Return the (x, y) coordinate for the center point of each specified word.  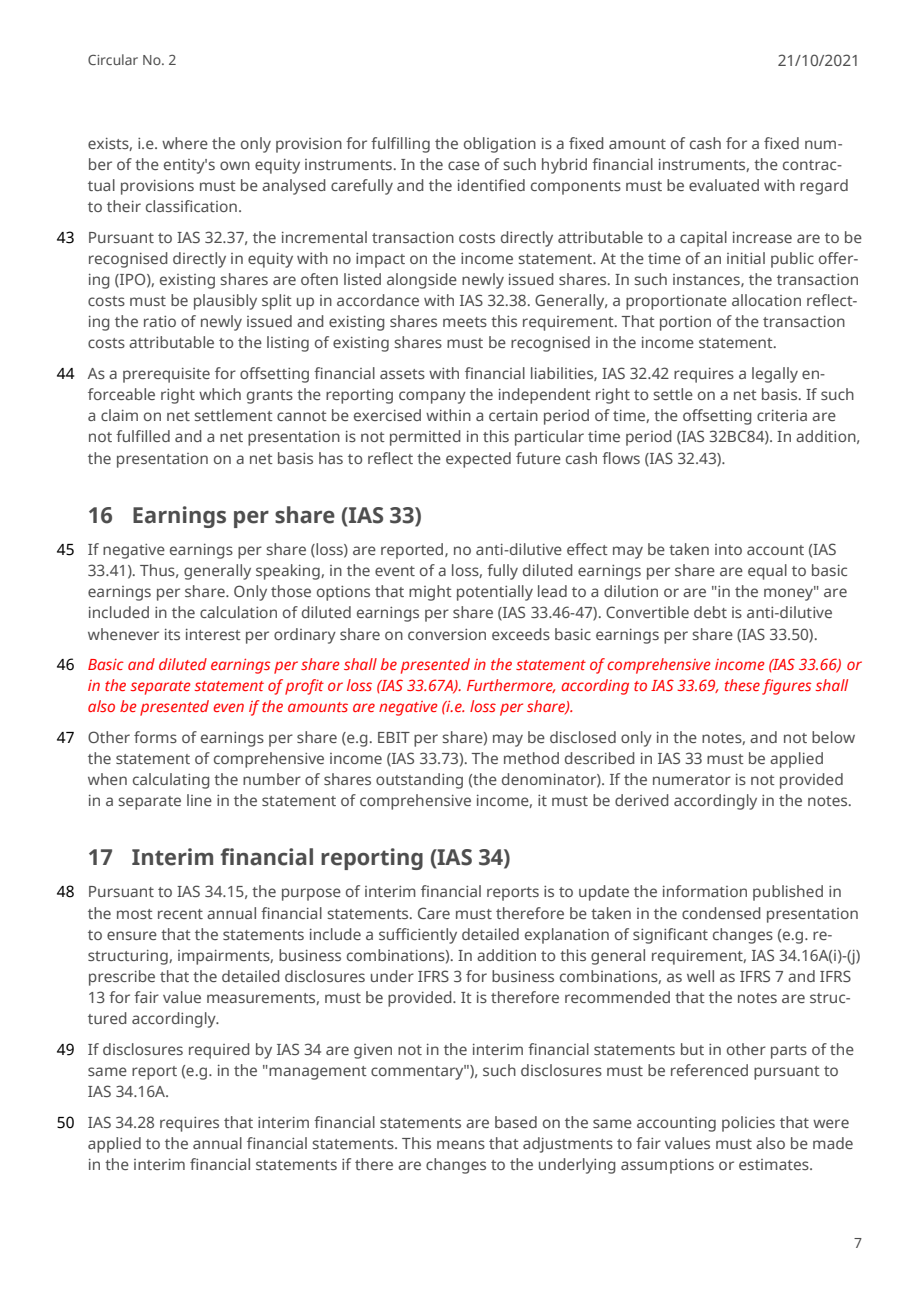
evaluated (724, 185)
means (461, 1144)
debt (710, 612)
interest (213, 634)
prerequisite (166, 375)
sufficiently (418, 936)
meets (465, 322)
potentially (495, 593)
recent (180, 914)
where (185, 143)
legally (775, 375)
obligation (500, 145)
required (219, 1051)
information (705, 891)
